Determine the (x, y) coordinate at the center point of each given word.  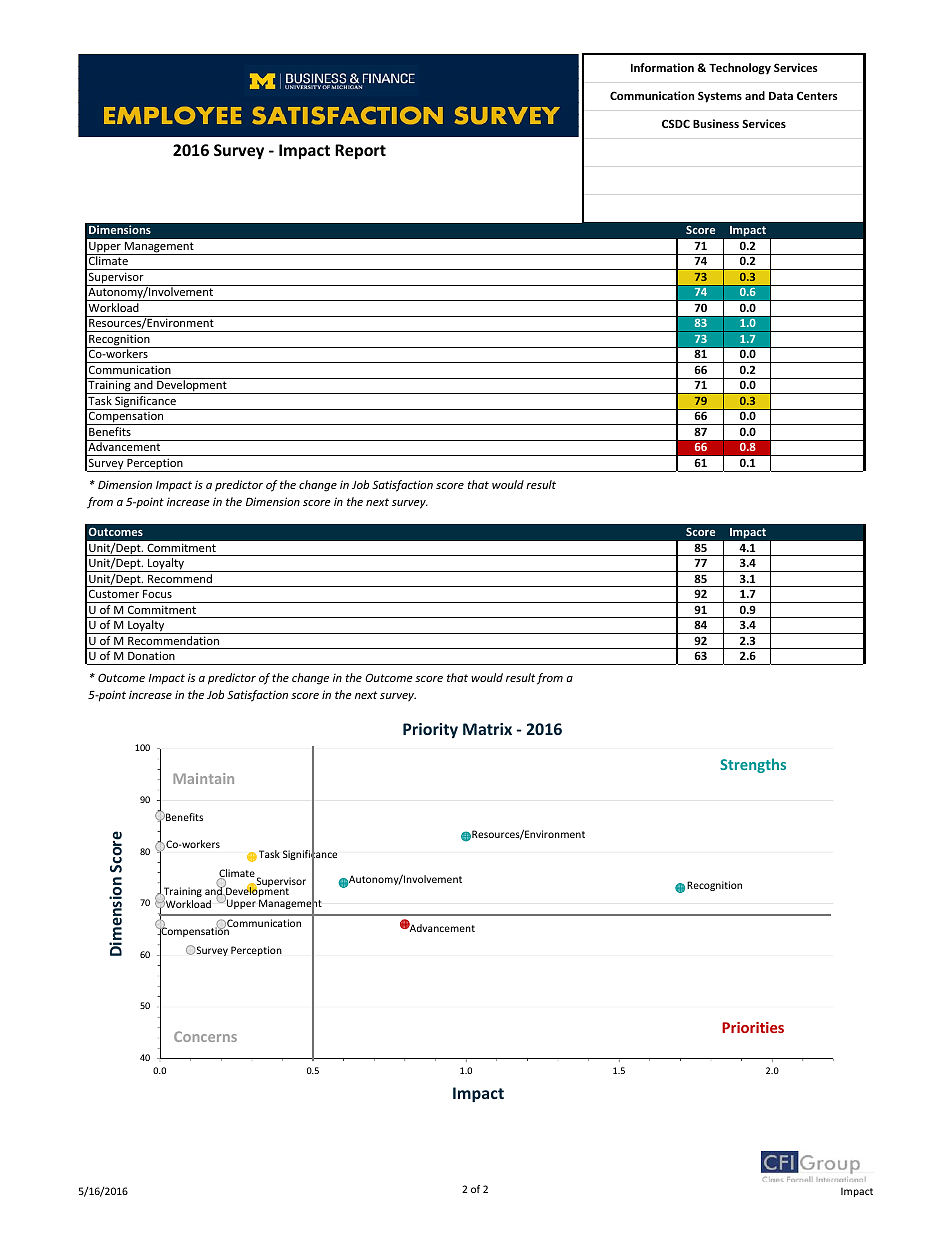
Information (662, 67)
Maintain (203, 778)
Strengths (753, 765)
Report (360, 151)
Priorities (753, 1027)
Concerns (205, 1036)
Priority (430, 730)
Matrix (487, 729)
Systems (720, 97)
